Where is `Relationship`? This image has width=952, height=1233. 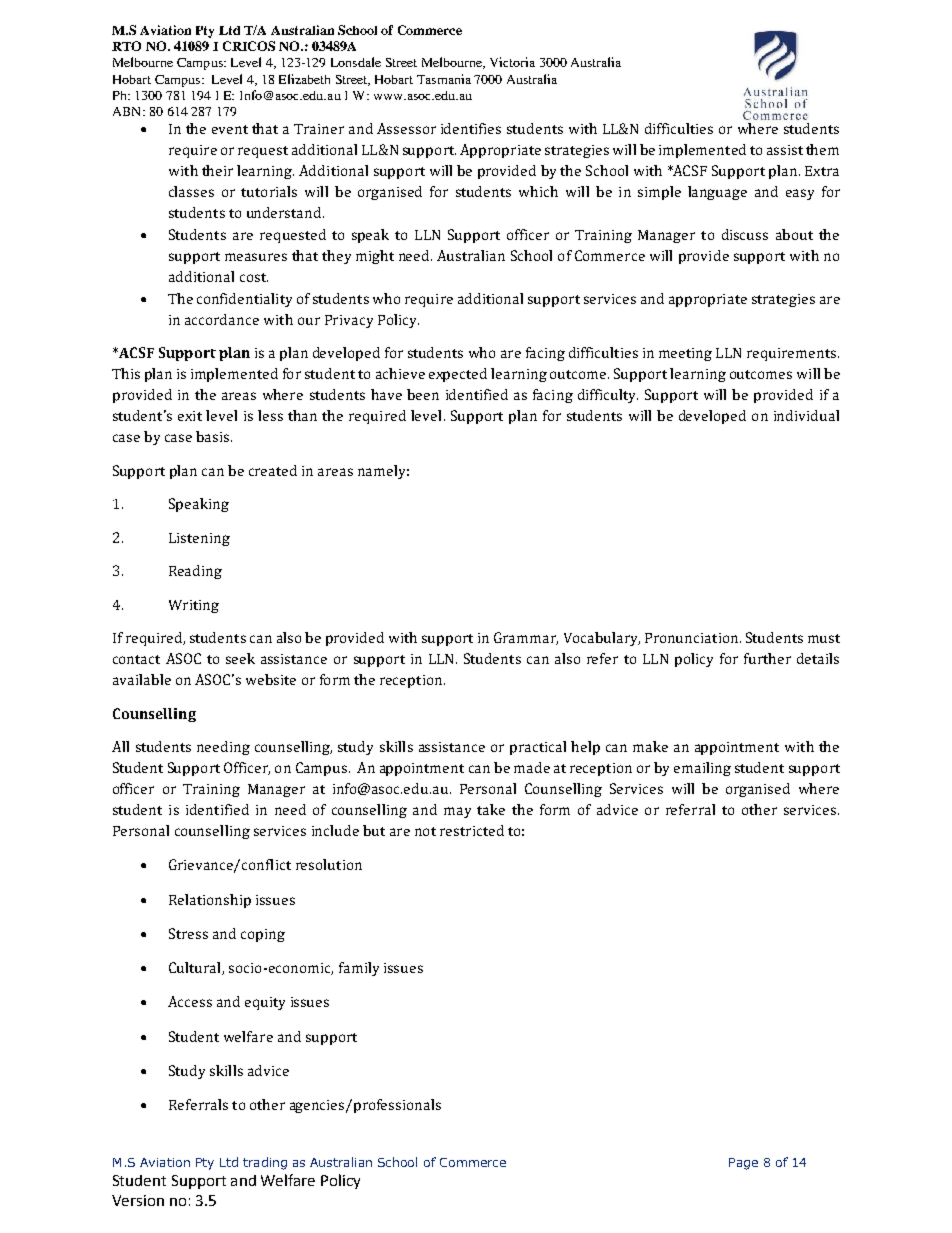
Relationship is located at coordinates (210, 901).
